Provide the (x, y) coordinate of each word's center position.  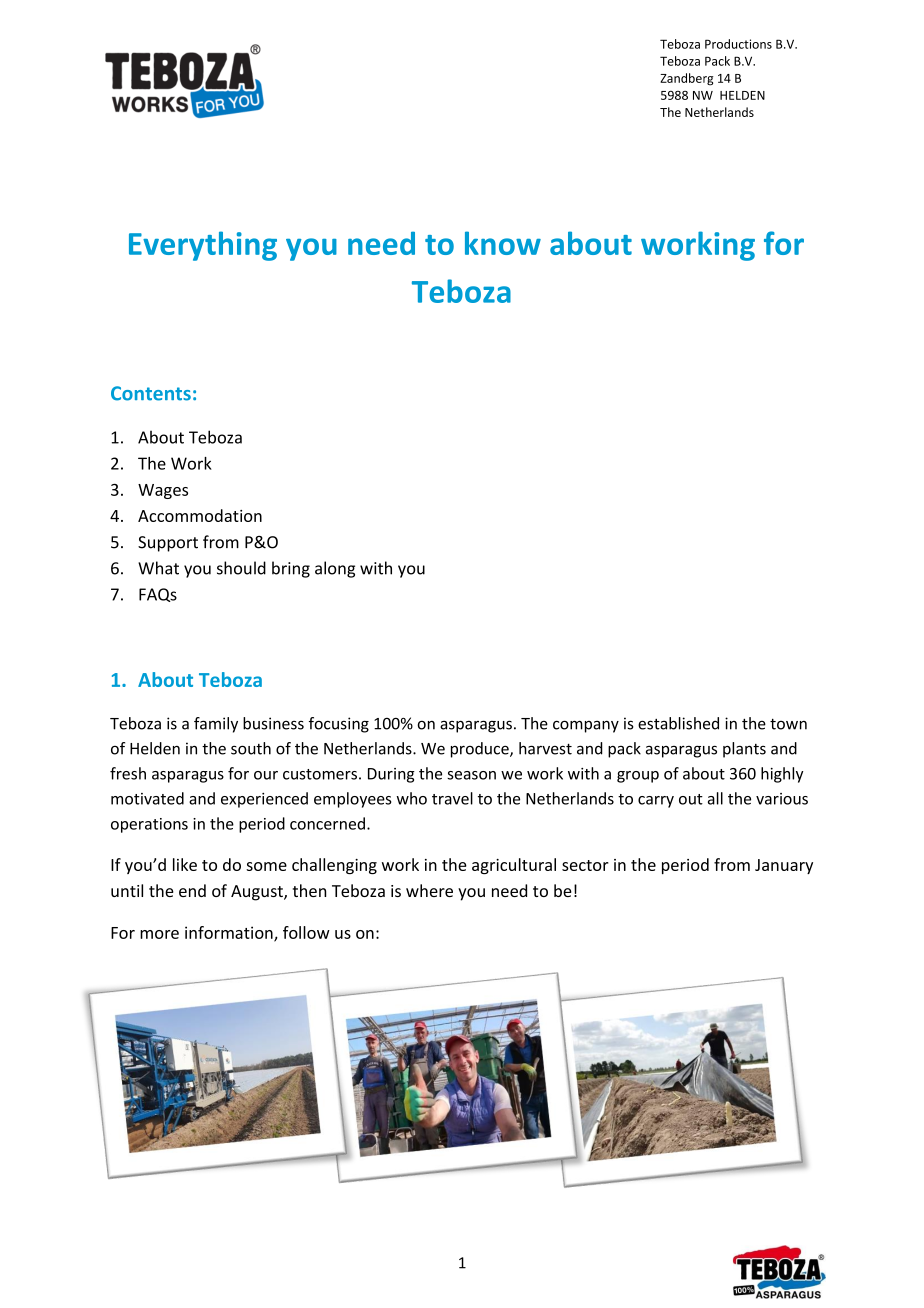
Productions (738, 44)
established (678, 723)
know (503, 243)
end (192, 890)
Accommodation (200, 515)
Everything (203, 246)
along (335, 569)
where (429, 890)
